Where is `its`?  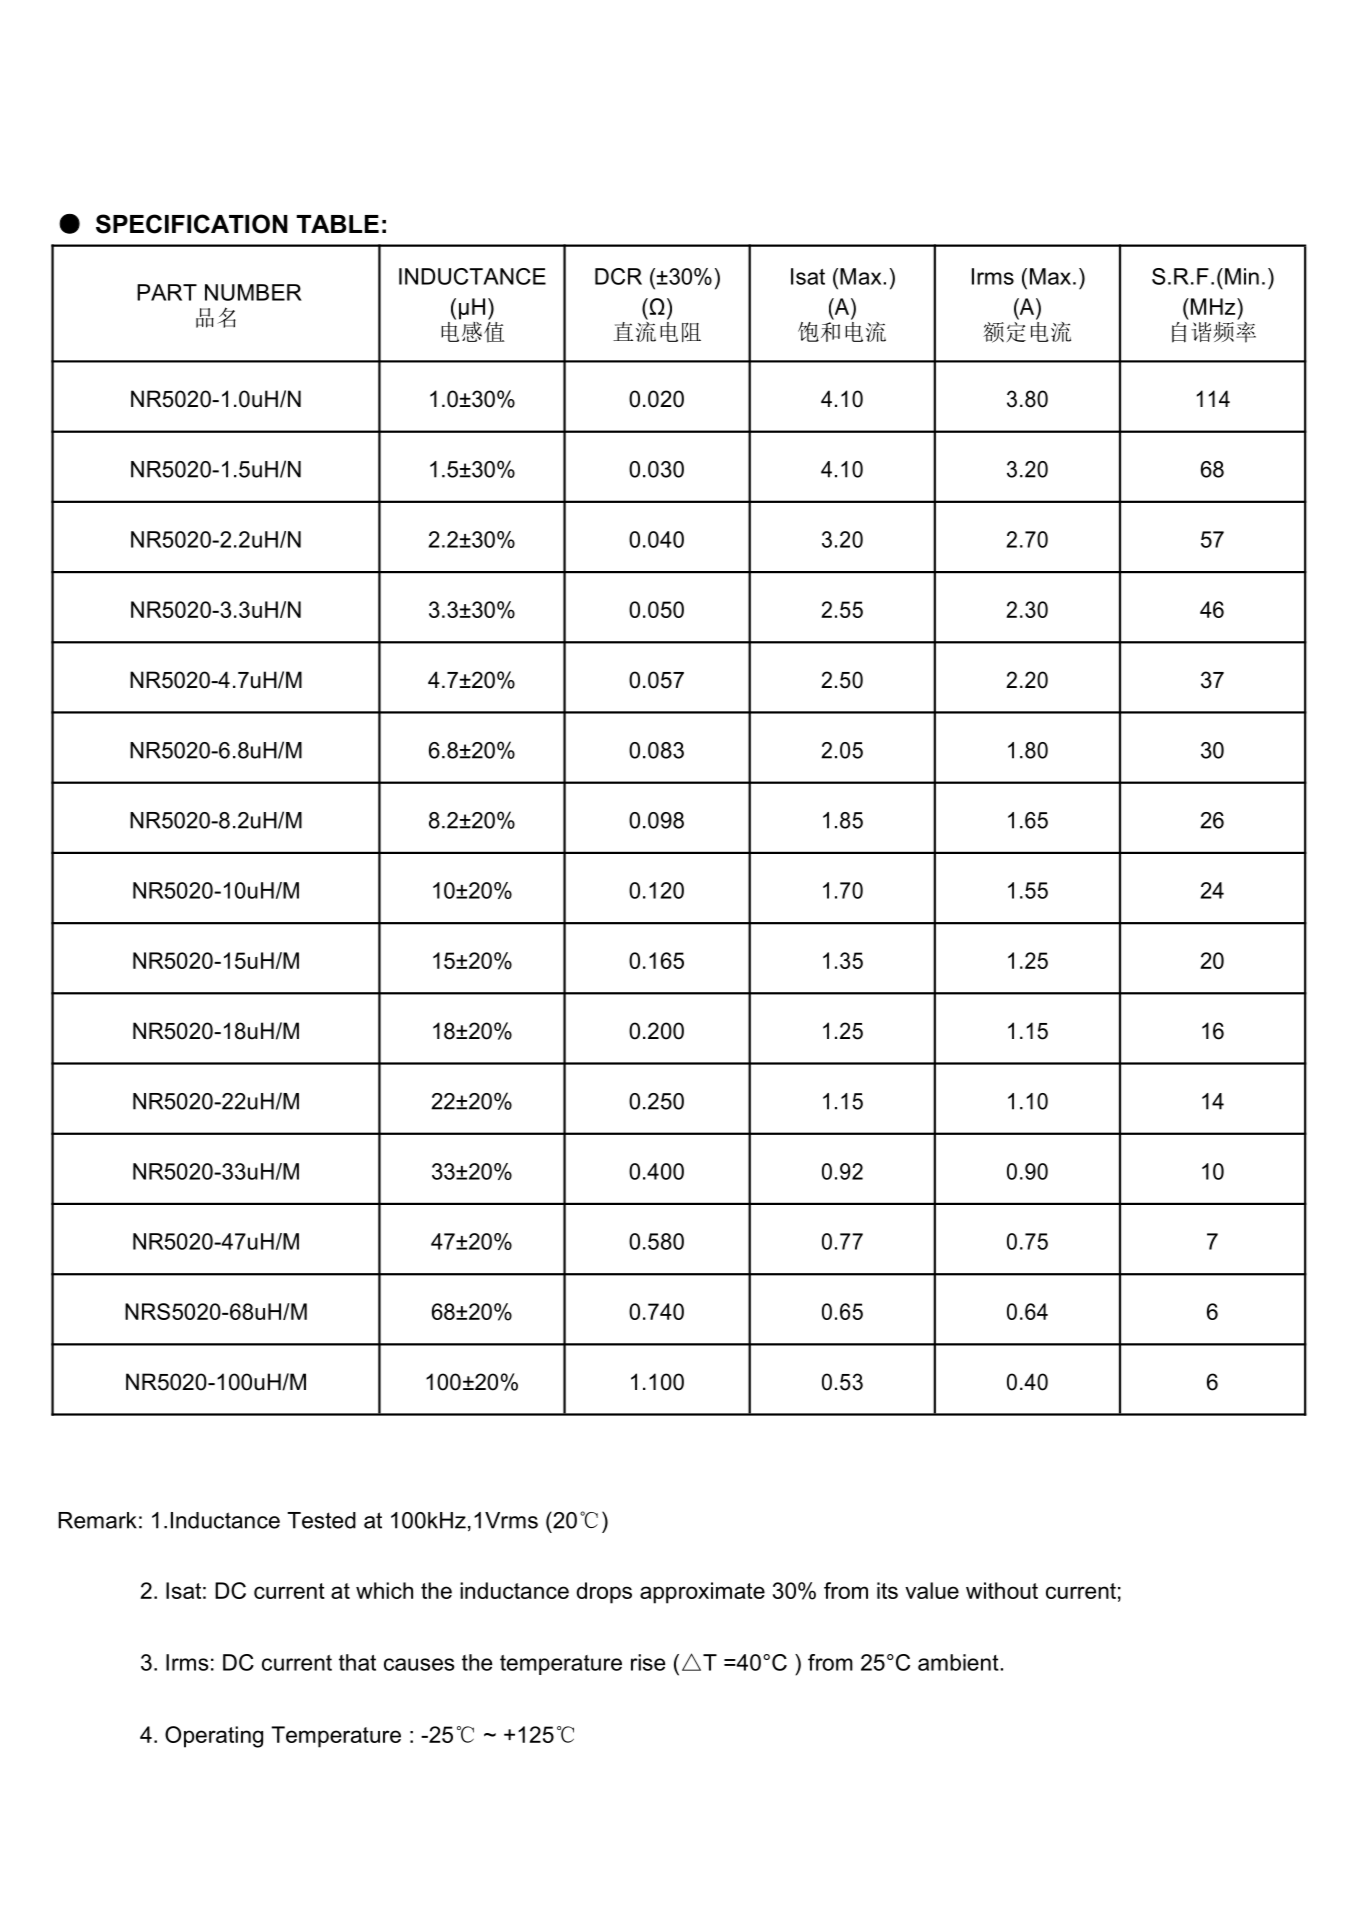 its is located at coordinates (887, 1590).
